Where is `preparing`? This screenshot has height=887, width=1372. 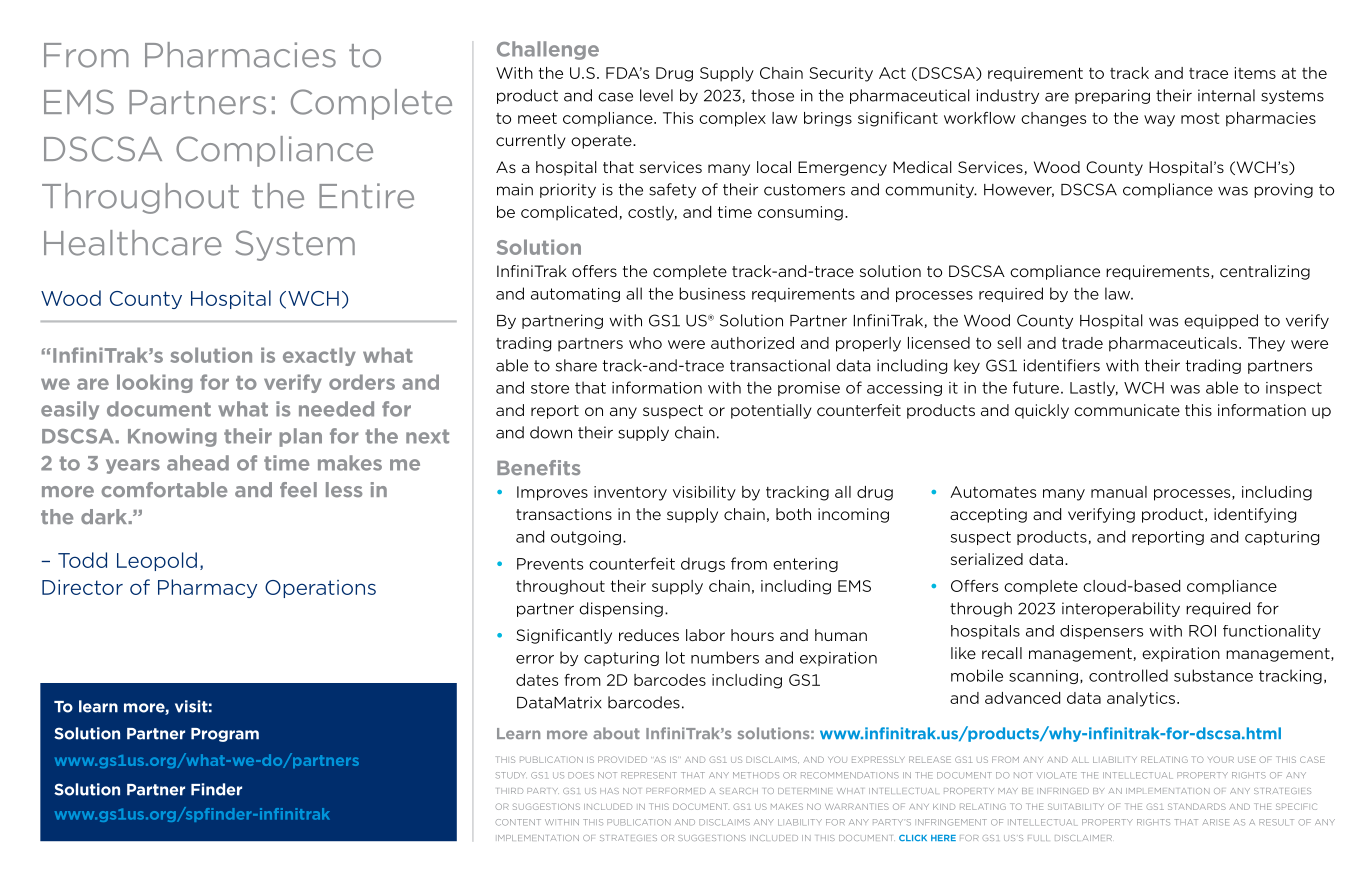 preparing is located at coordinates (1112, 96).
